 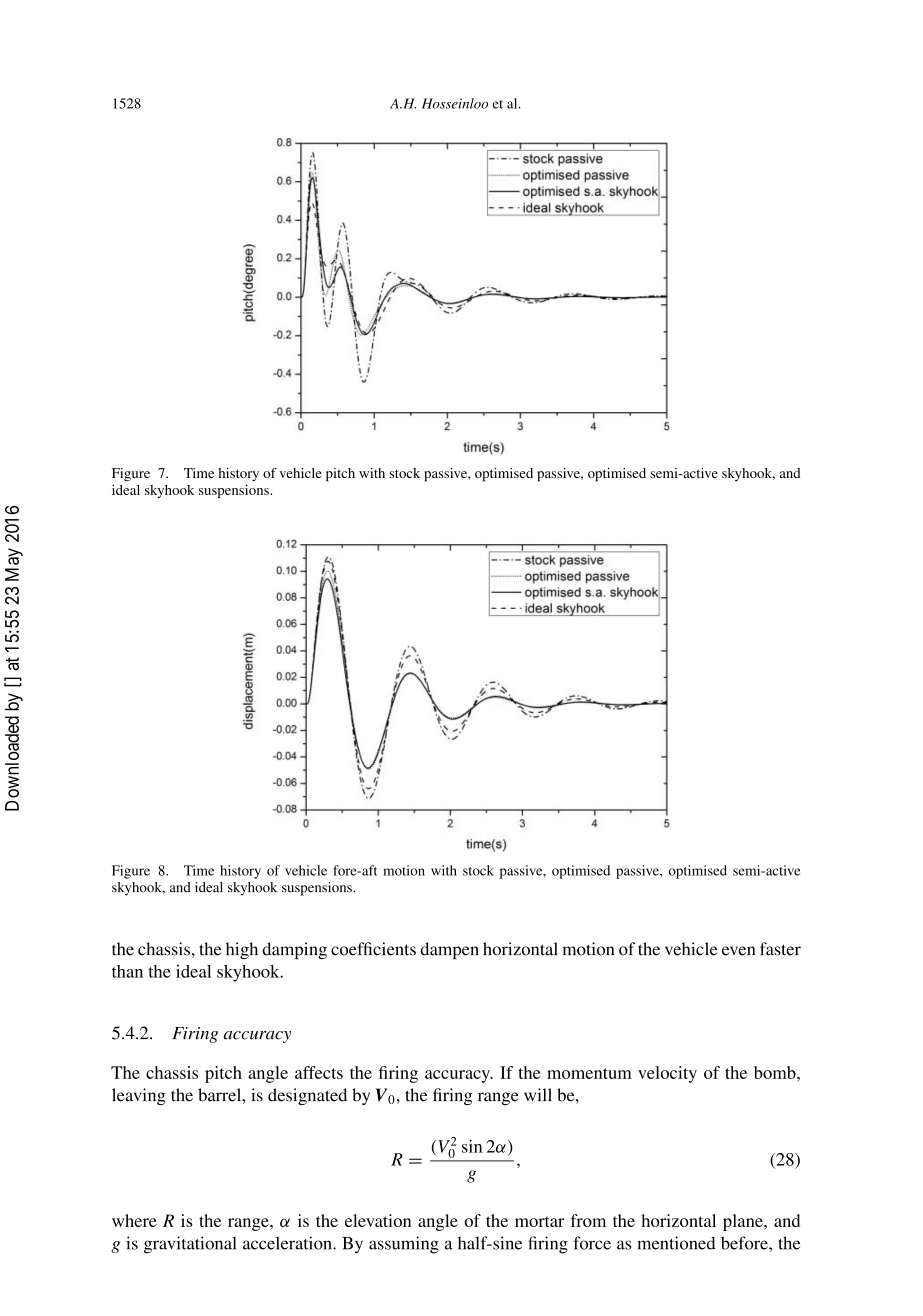 What do you see at coordinates (589, 1073) in the screenshot?
I see `momentum` at bounding box center [589, 1073].
